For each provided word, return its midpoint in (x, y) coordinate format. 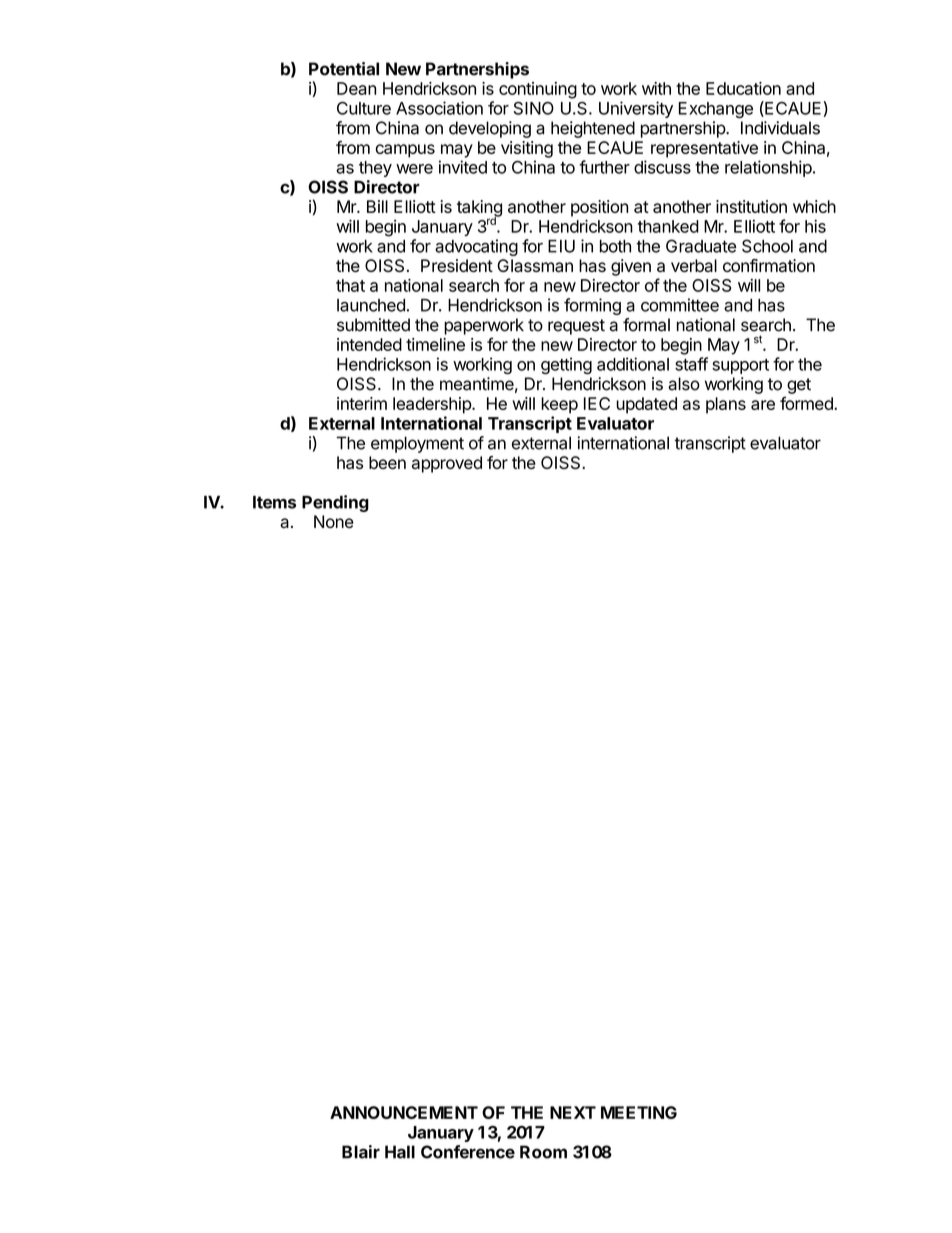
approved (447, 464)
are (763, 405)
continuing (538, 90)
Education (743, 88)
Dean (356, 88)
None (334, 521)
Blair (361, 1152)
